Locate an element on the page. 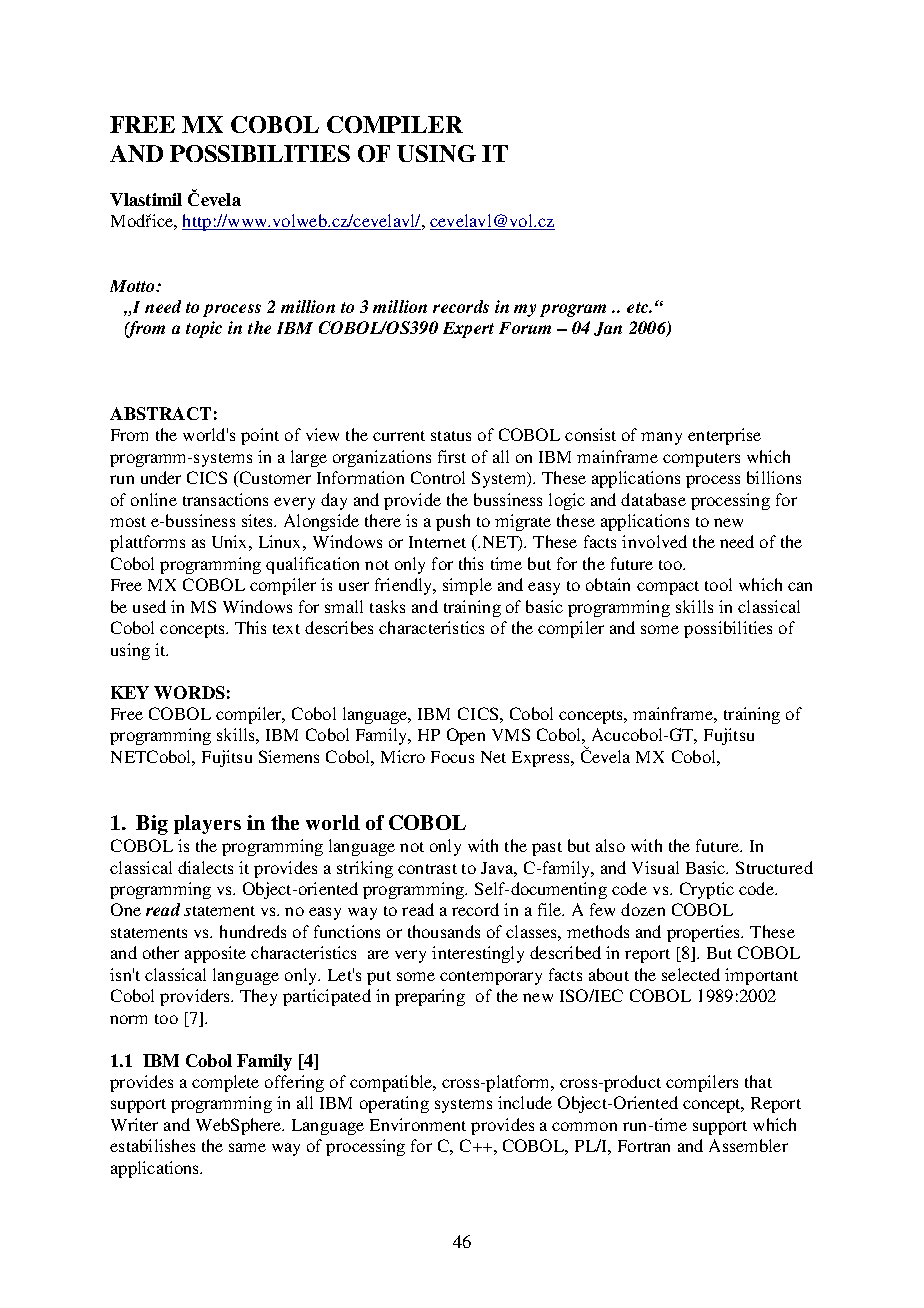 The image size is (924, 1308). Open is located at coordinates (466, 736).
